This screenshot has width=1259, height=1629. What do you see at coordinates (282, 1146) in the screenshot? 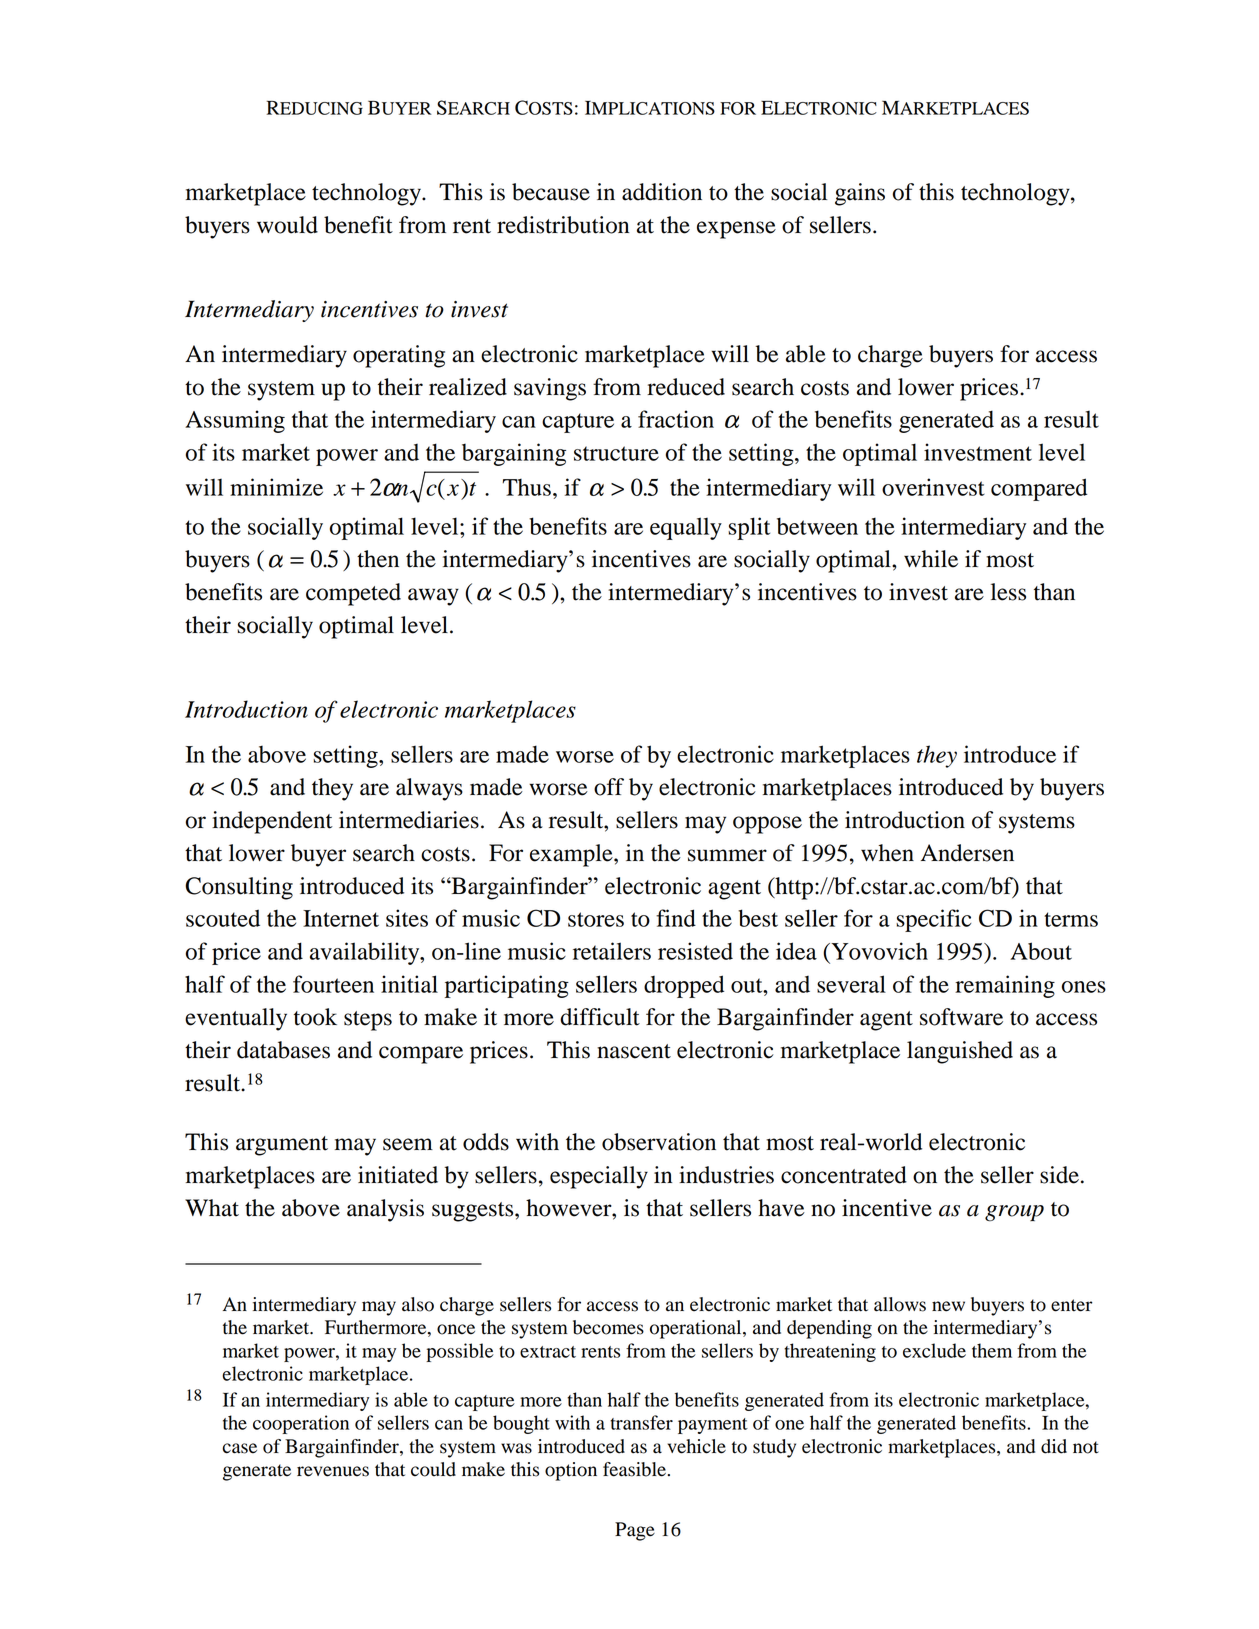
I see `argument` at bounding box center [282, 1146].
